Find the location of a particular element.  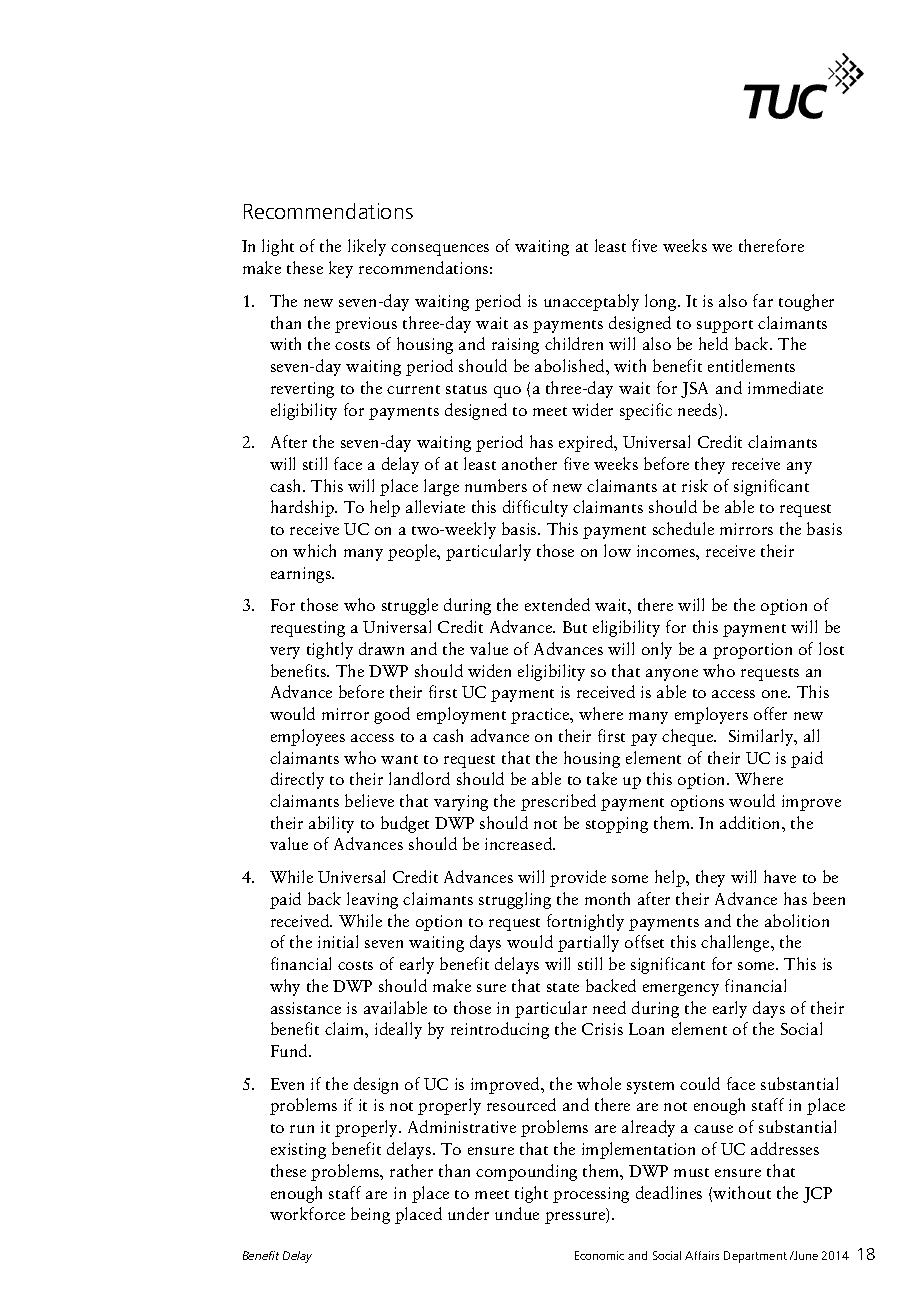

abolition is located at coordinates (797, 920).
